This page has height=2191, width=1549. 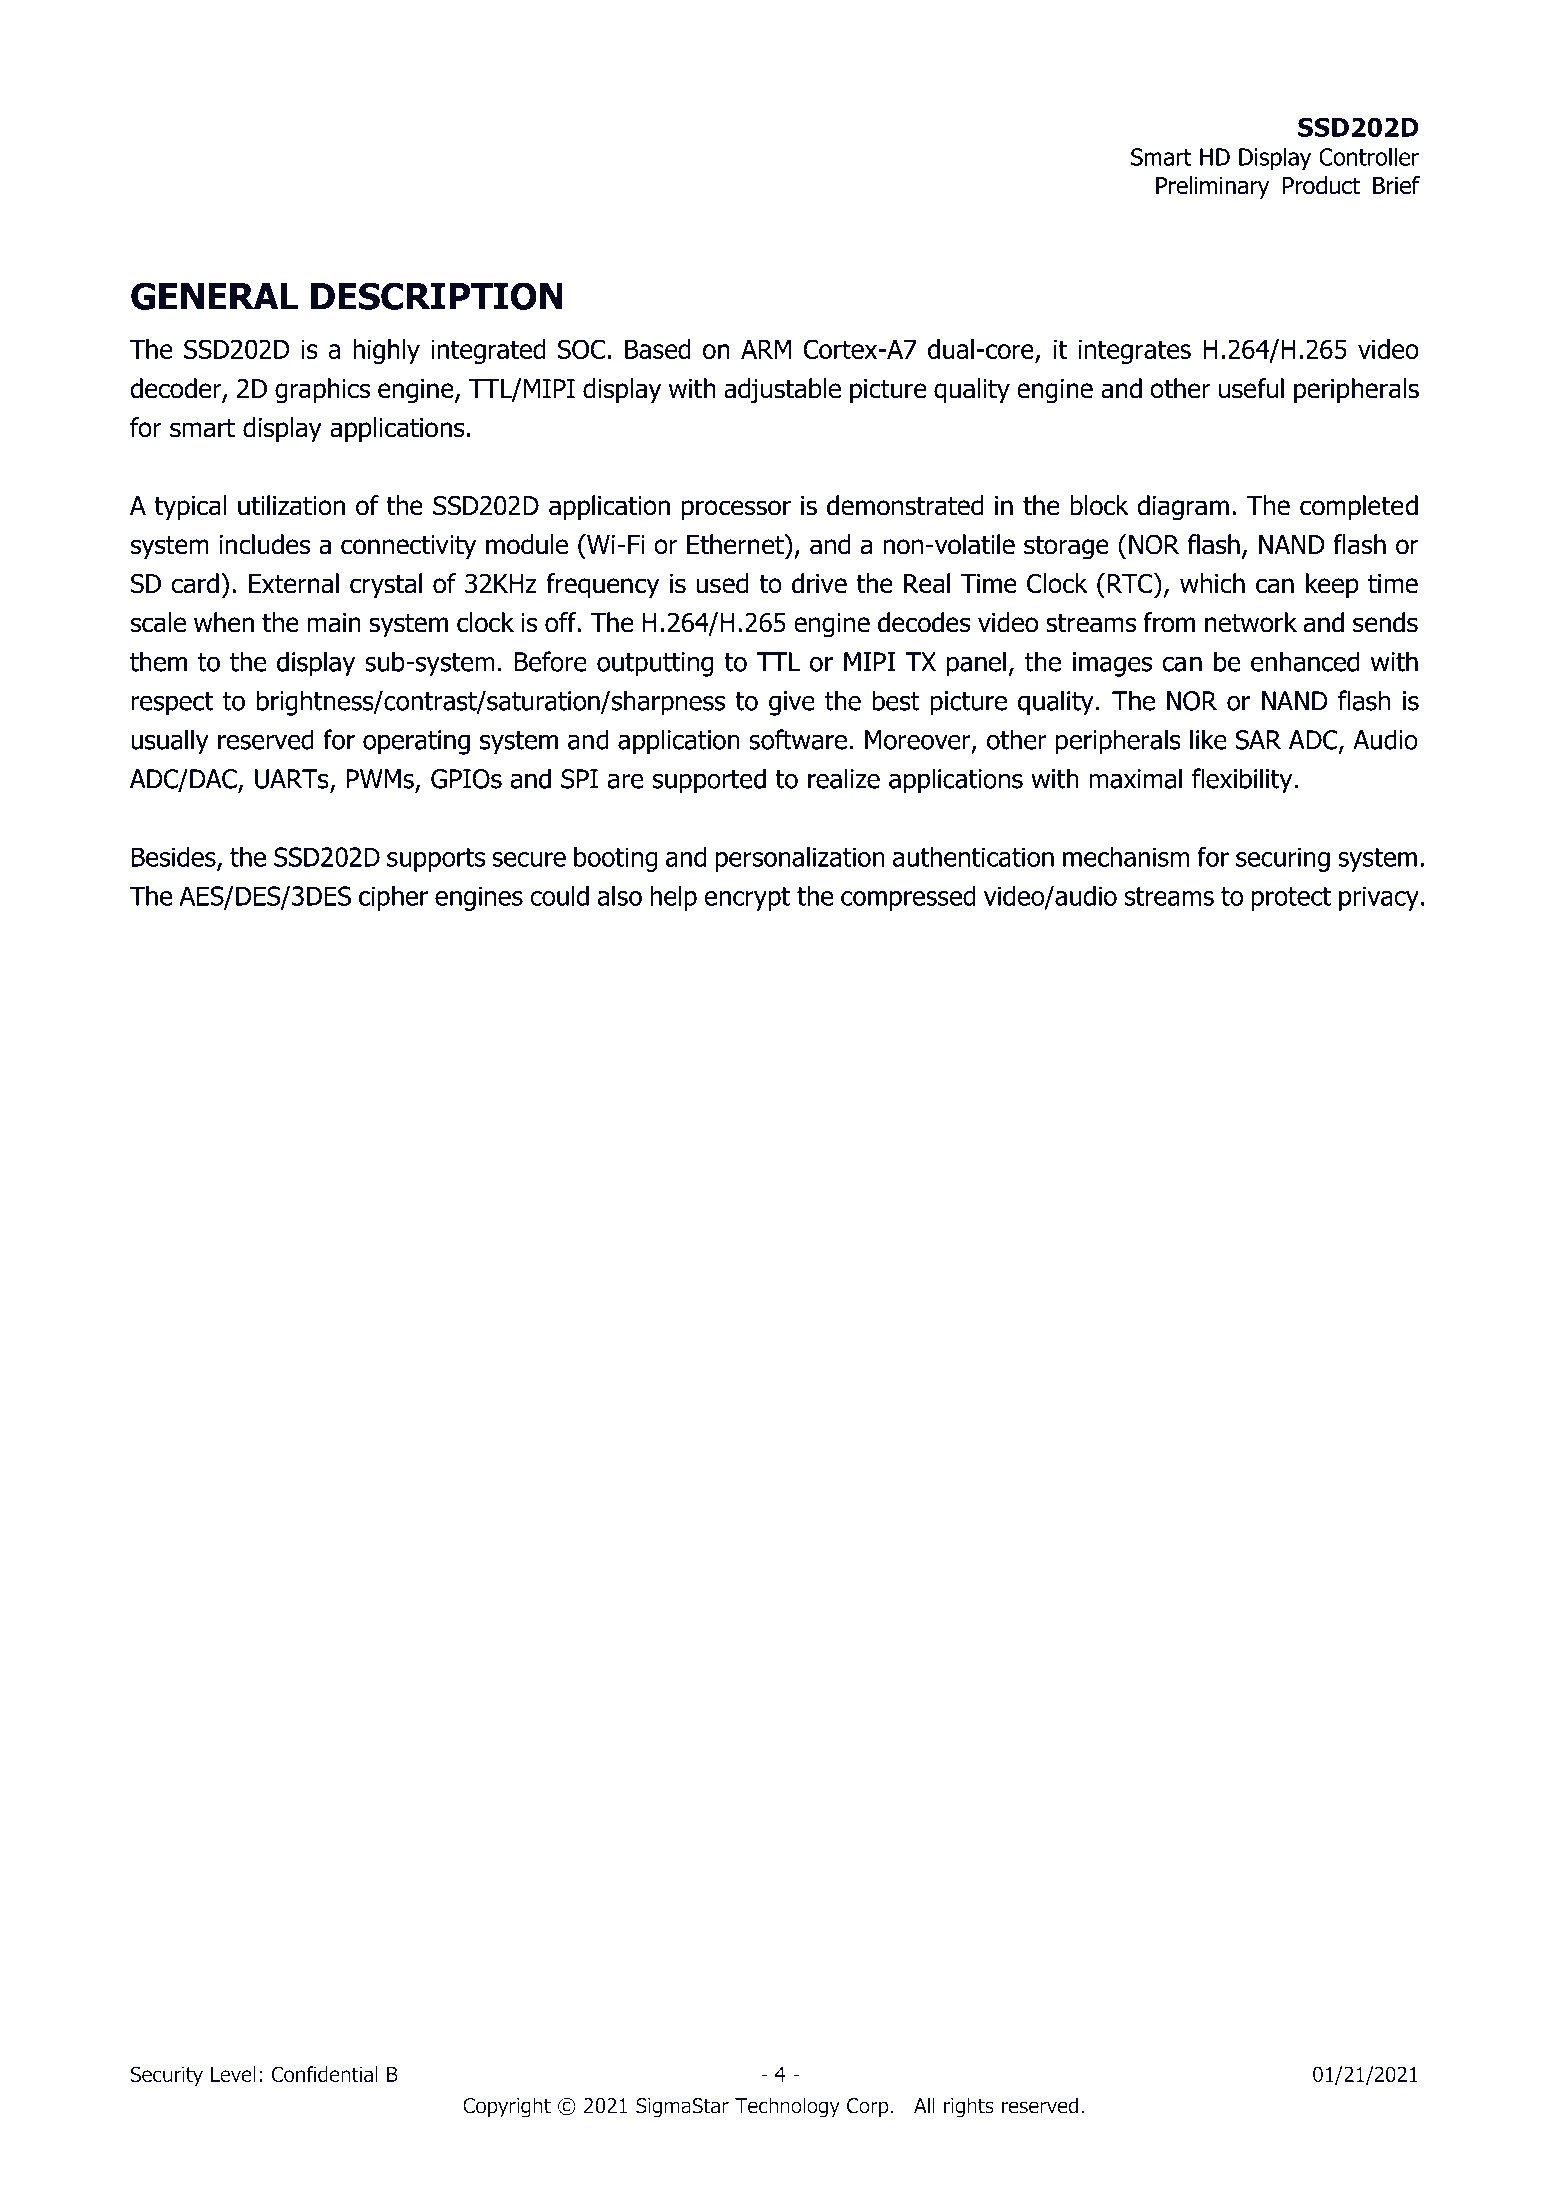 What do you see at coordinates (233, 2074) in the page?
I see `Level` at bounding box center [233, 2074].
